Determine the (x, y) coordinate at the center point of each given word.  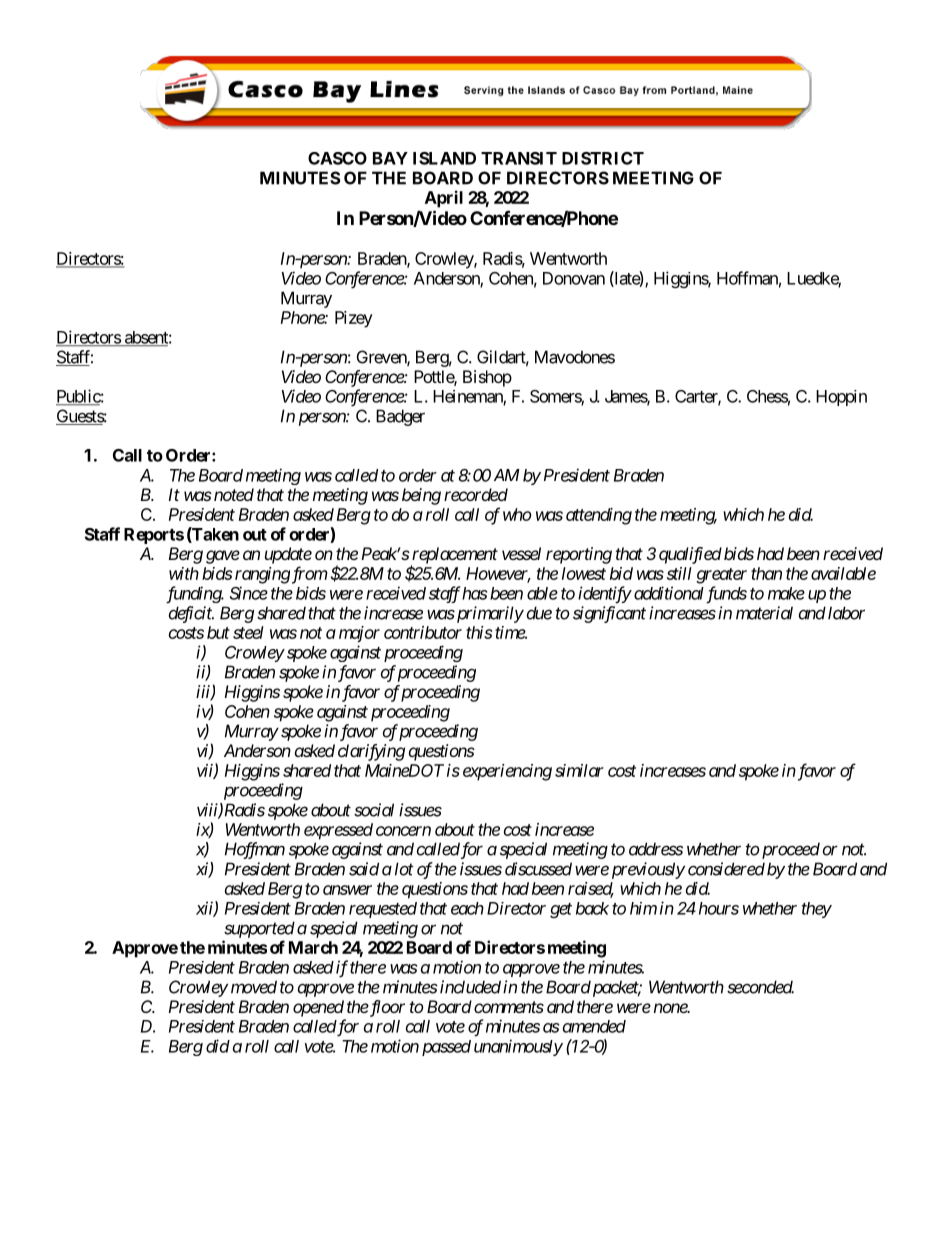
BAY (390, 158)
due (539, 613)
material (764, 613)
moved (254, 987)
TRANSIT (519, 158)
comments (509, 1007)
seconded (760, 987)
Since (249, 593)
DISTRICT (603, 158)
